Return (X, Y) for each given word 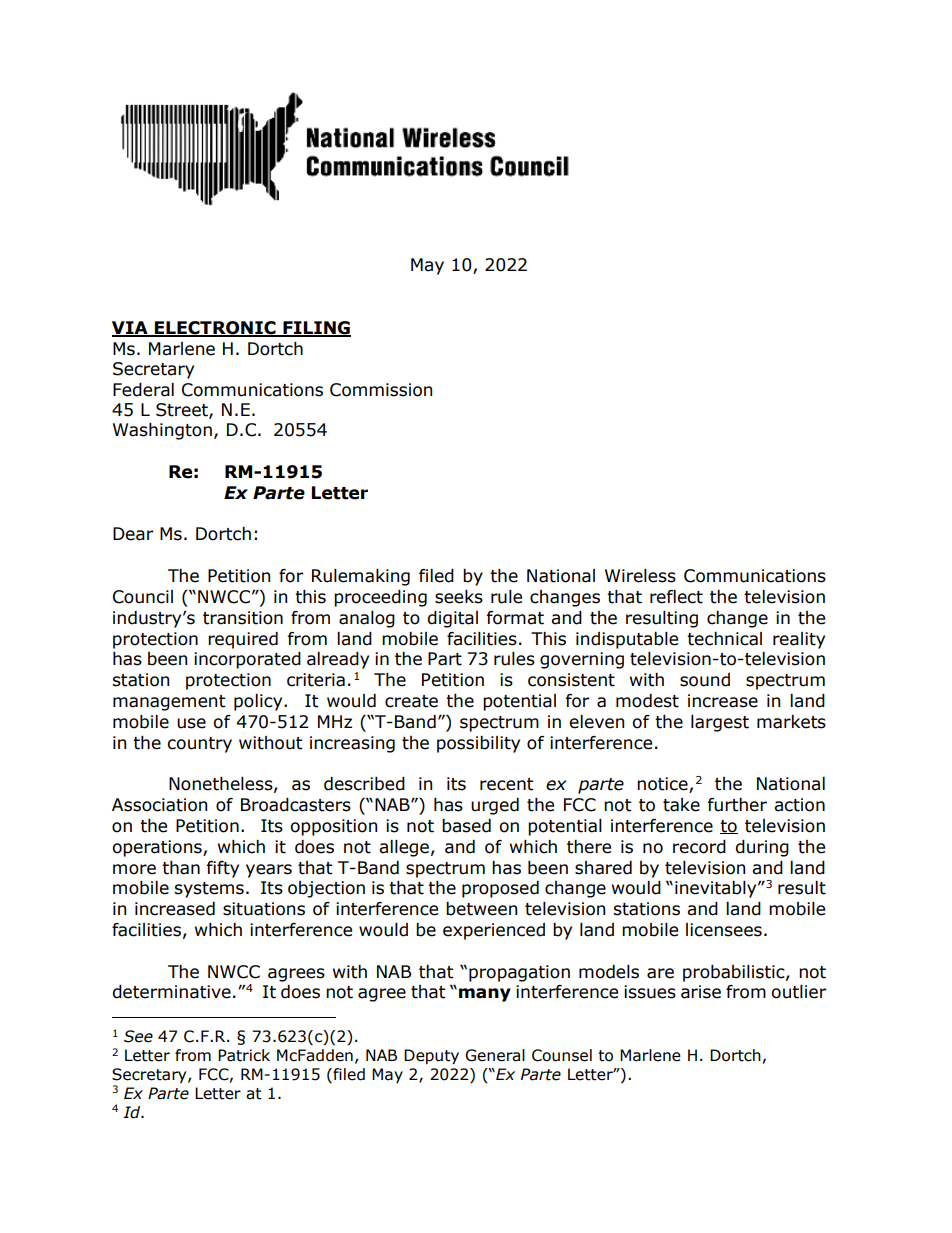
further (737, 805)
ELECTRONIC (215, 329)
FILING (316, 329)
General (495, 1055)
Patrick (244, 1055)
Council (143, 597)
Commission (381, 390)
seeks (459, 597)
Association (159, 805)
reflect (676, 597)
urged (495, 806)
